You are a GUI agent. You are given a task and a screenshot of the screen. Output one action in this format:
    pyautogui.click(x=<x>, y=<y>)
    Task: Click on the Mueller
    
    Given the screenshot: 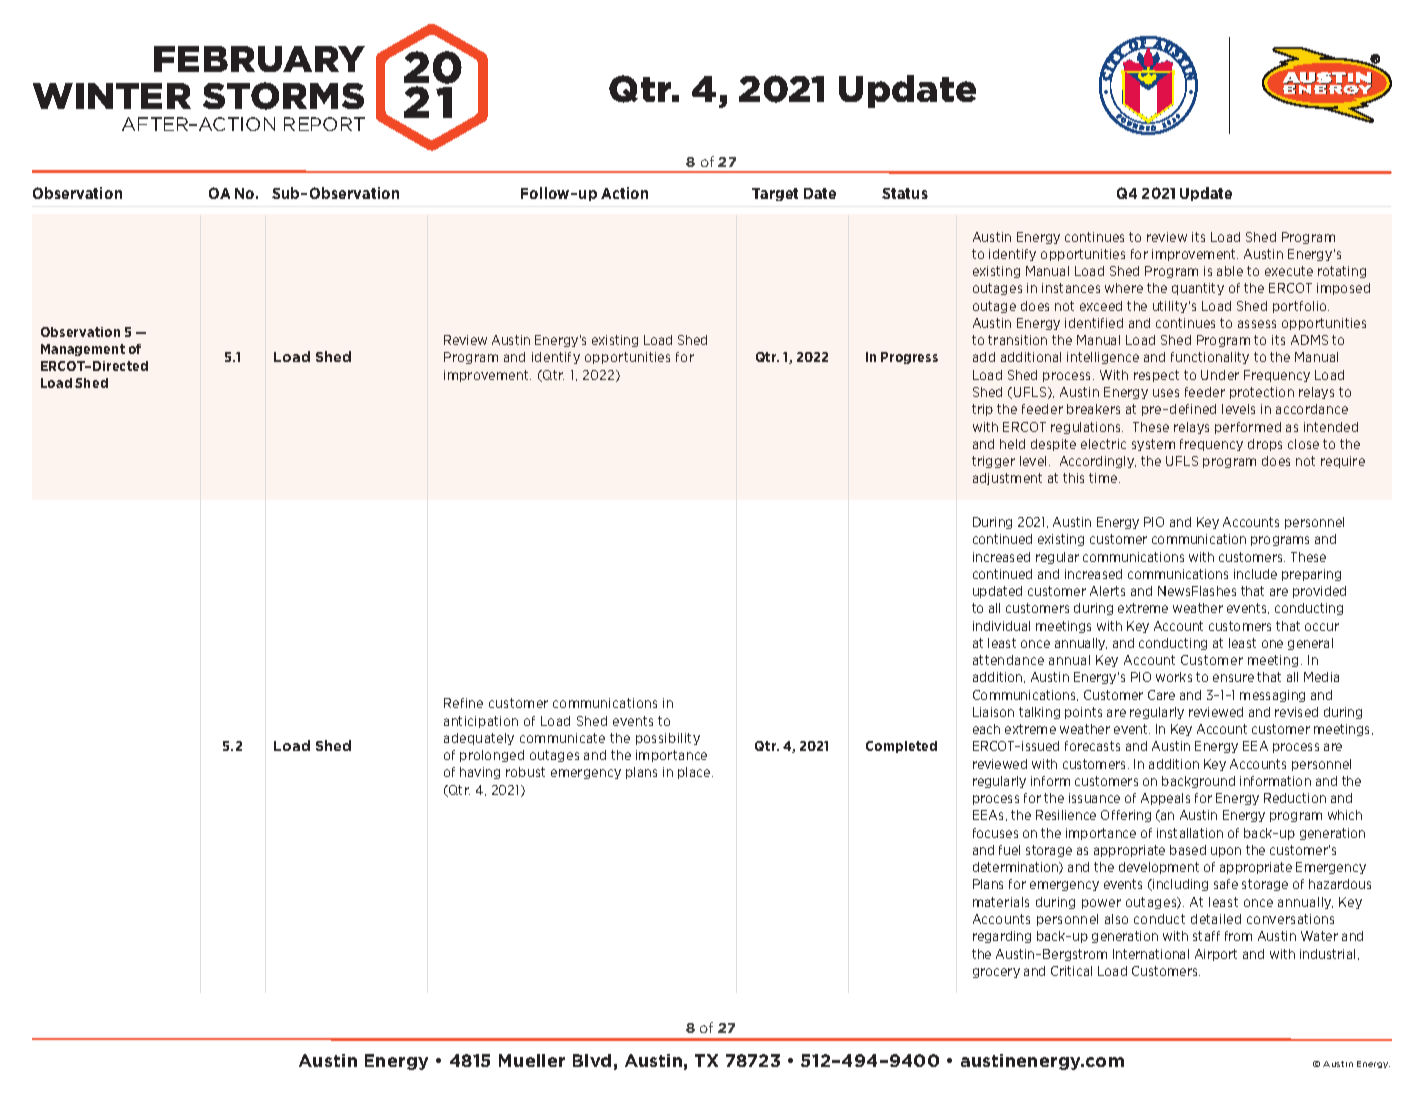 What is the action you would take?
    pyautogui.click(x=532, y=1060)
